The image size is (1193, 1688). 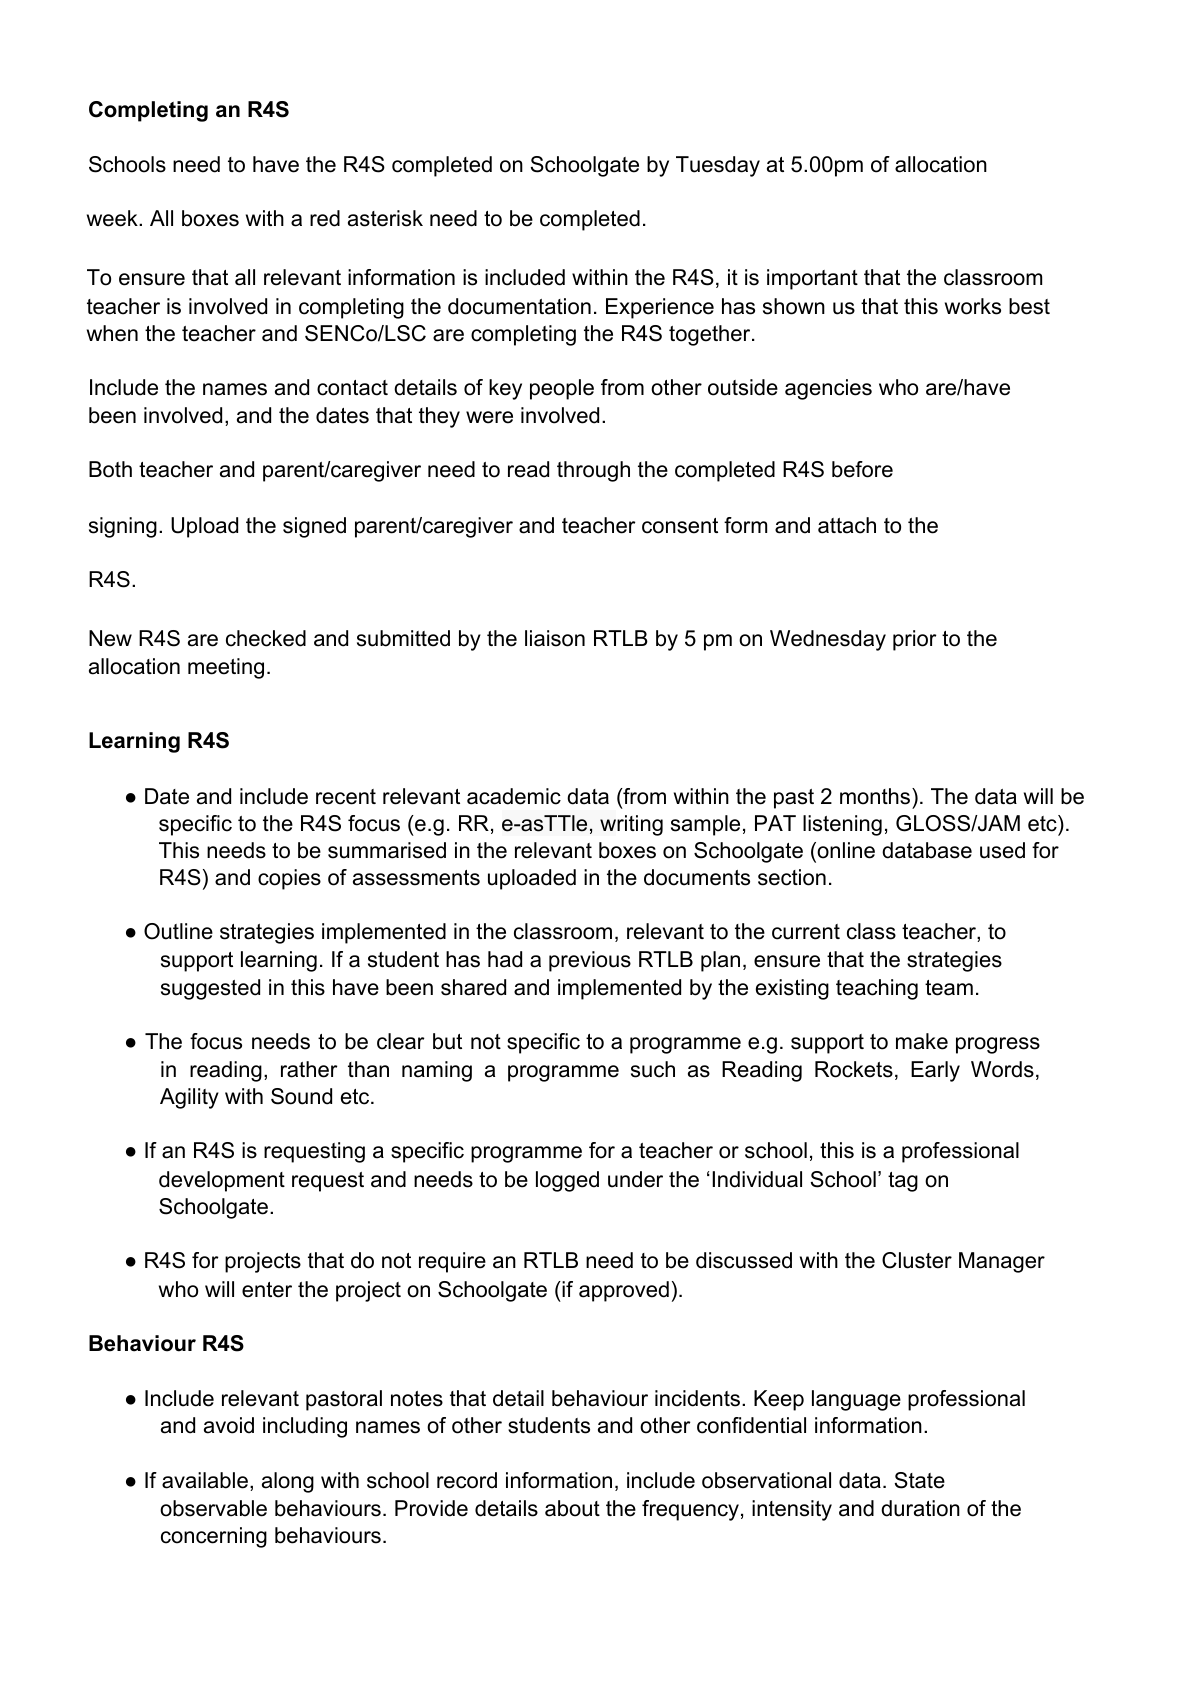 I want to click on documentation, so click(x=519, y=306).
